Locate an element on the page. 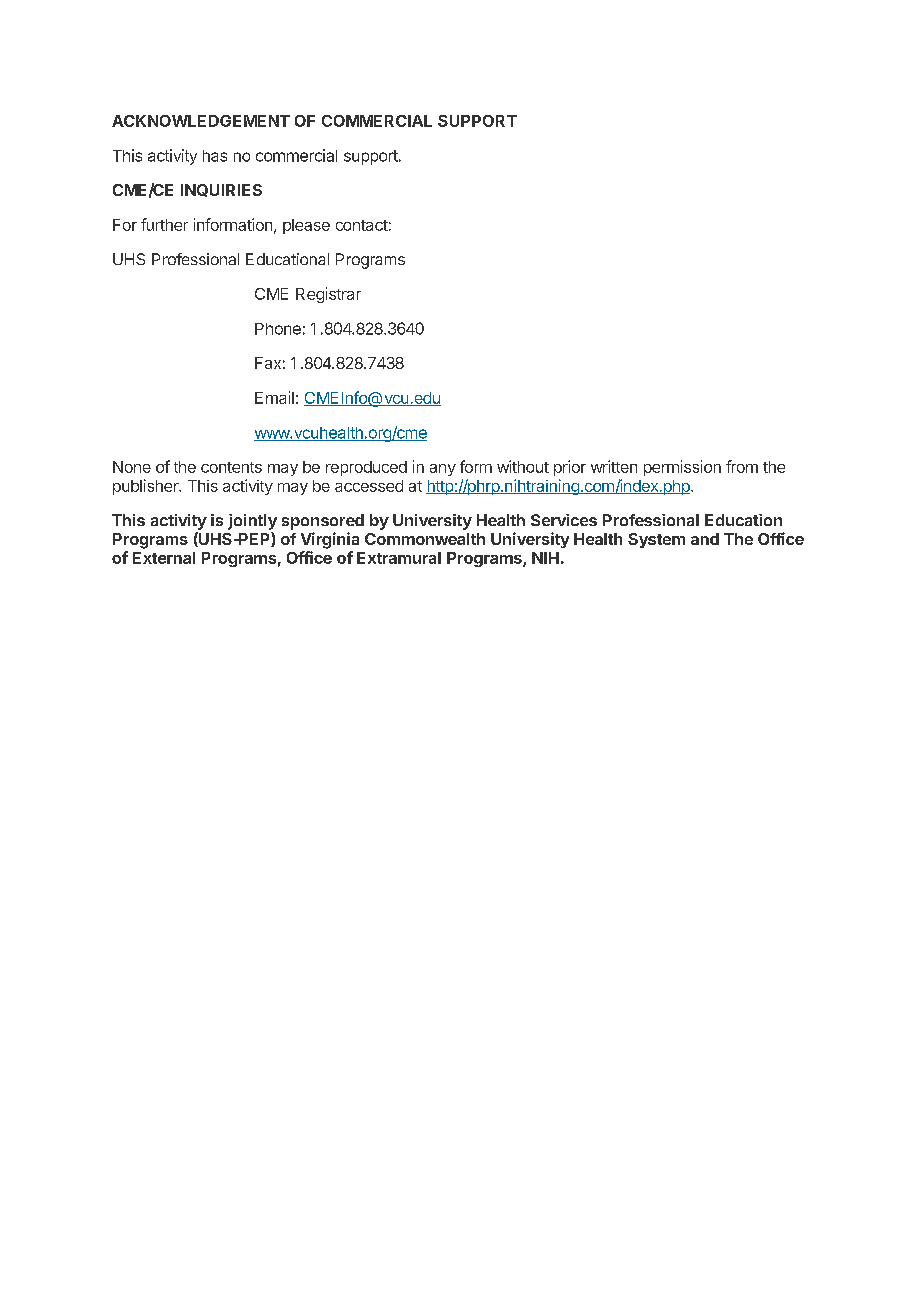 This document has width=924, height=1308. Commonwealth is located at coordinates (425, 539).
